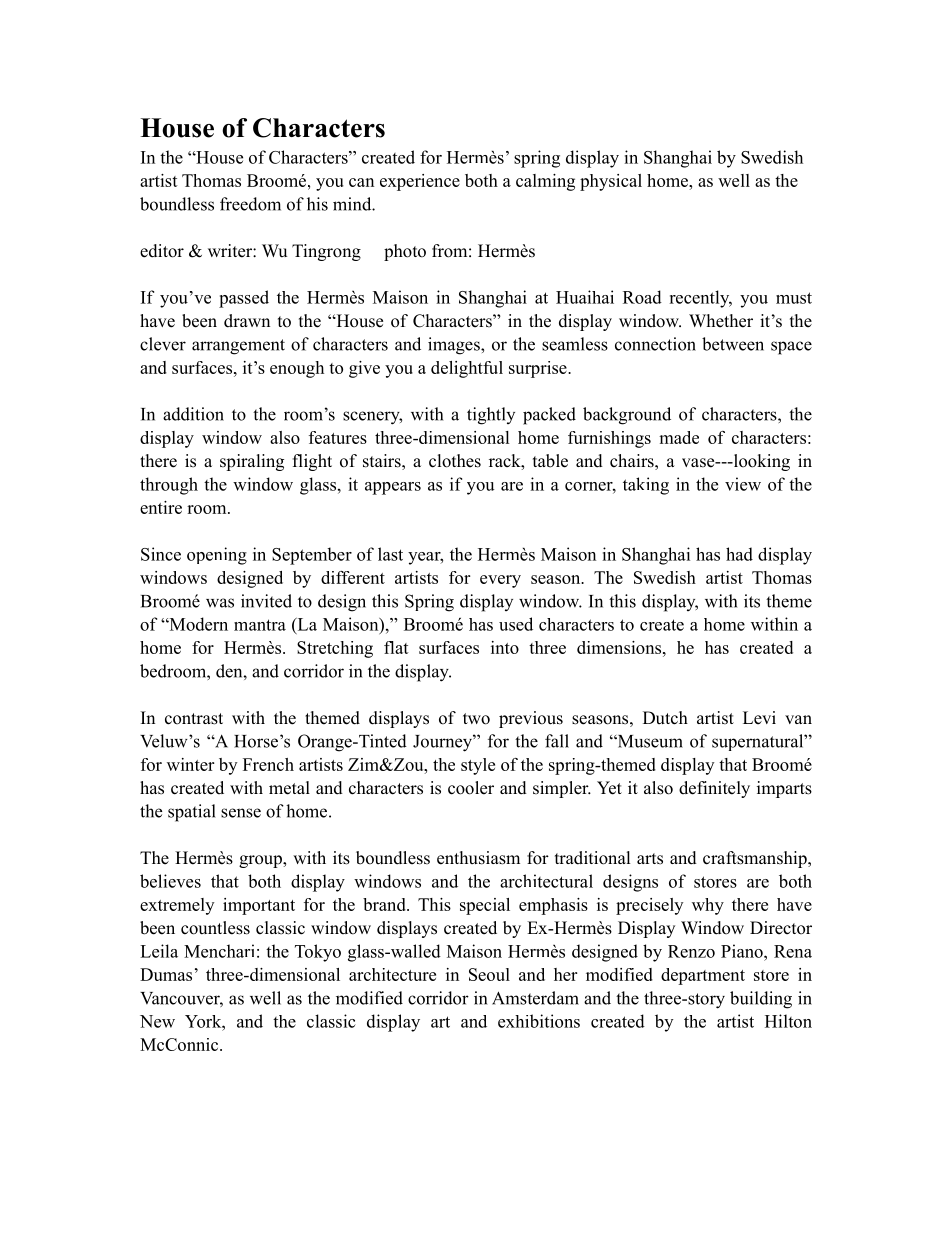 This page has height=1233, width=952. Describe the element at coordinates (250, 204) in the page. I see `freedom` at that location.
